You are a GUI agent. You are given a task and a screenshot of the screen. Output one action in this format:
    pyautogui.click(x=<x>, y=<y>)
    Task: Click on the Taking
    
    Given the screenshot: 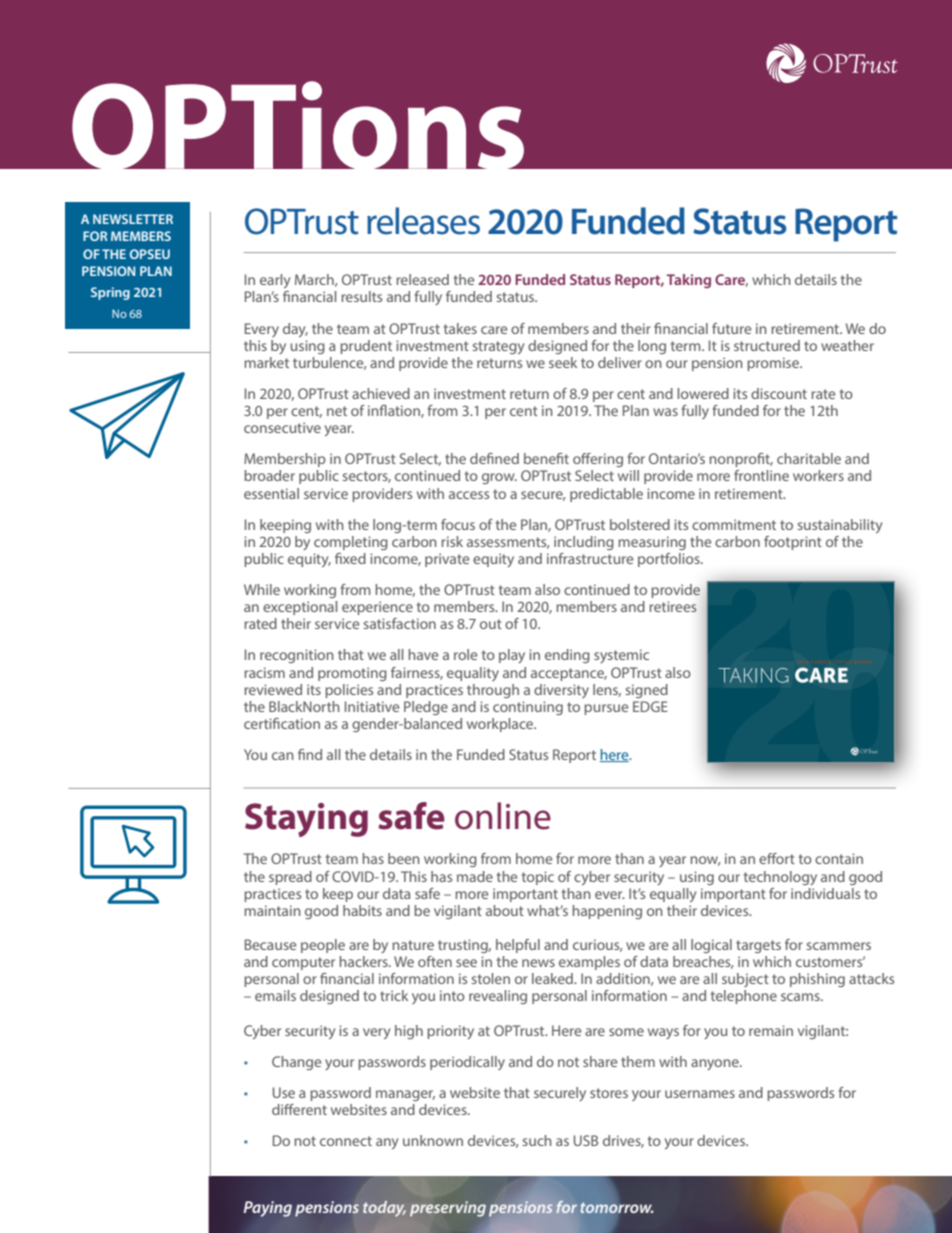 What is the action you would take?
    pyautogui.click(x=688, y=281)
